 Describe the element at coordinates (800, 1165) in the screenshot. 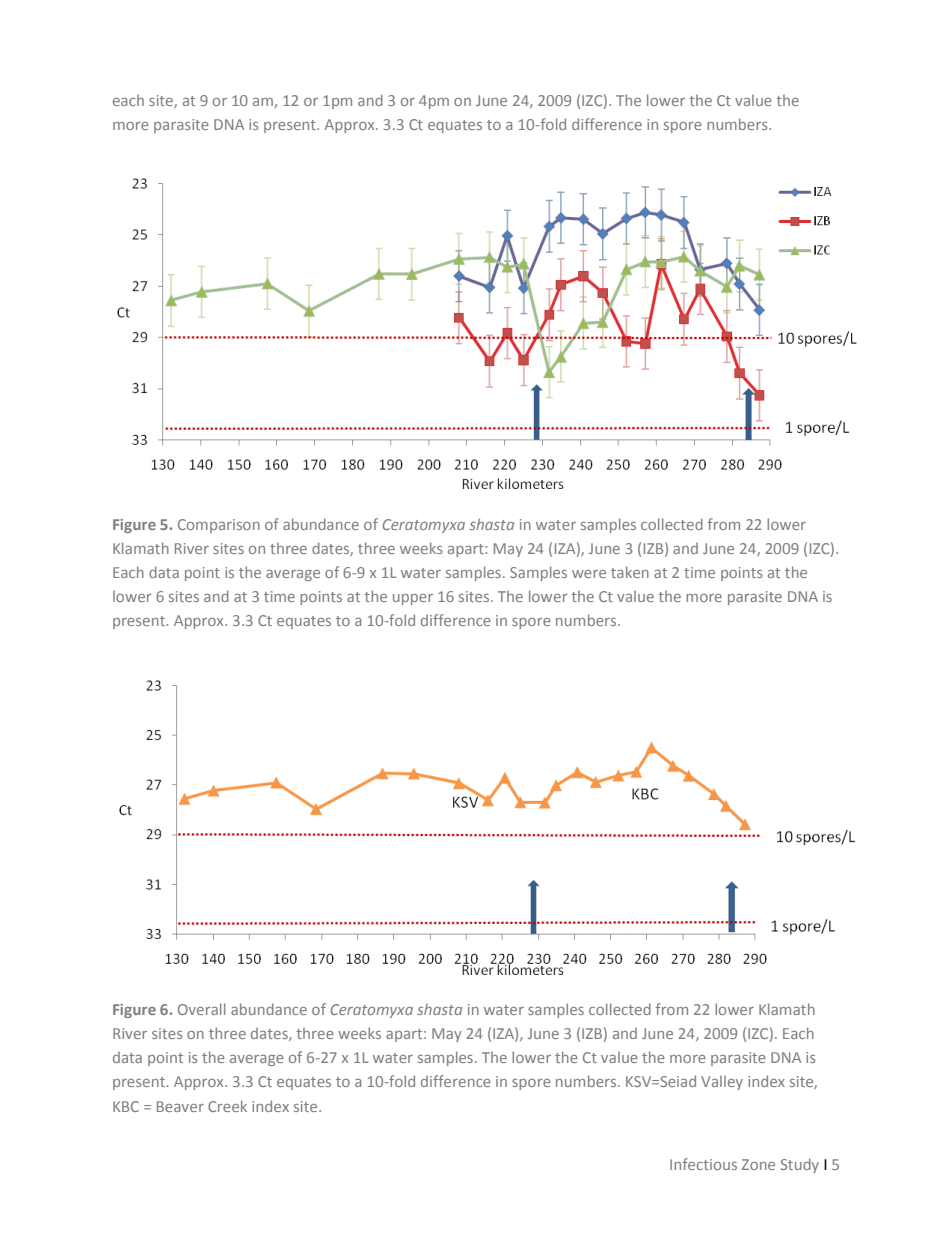

I see `Study` at that location.
